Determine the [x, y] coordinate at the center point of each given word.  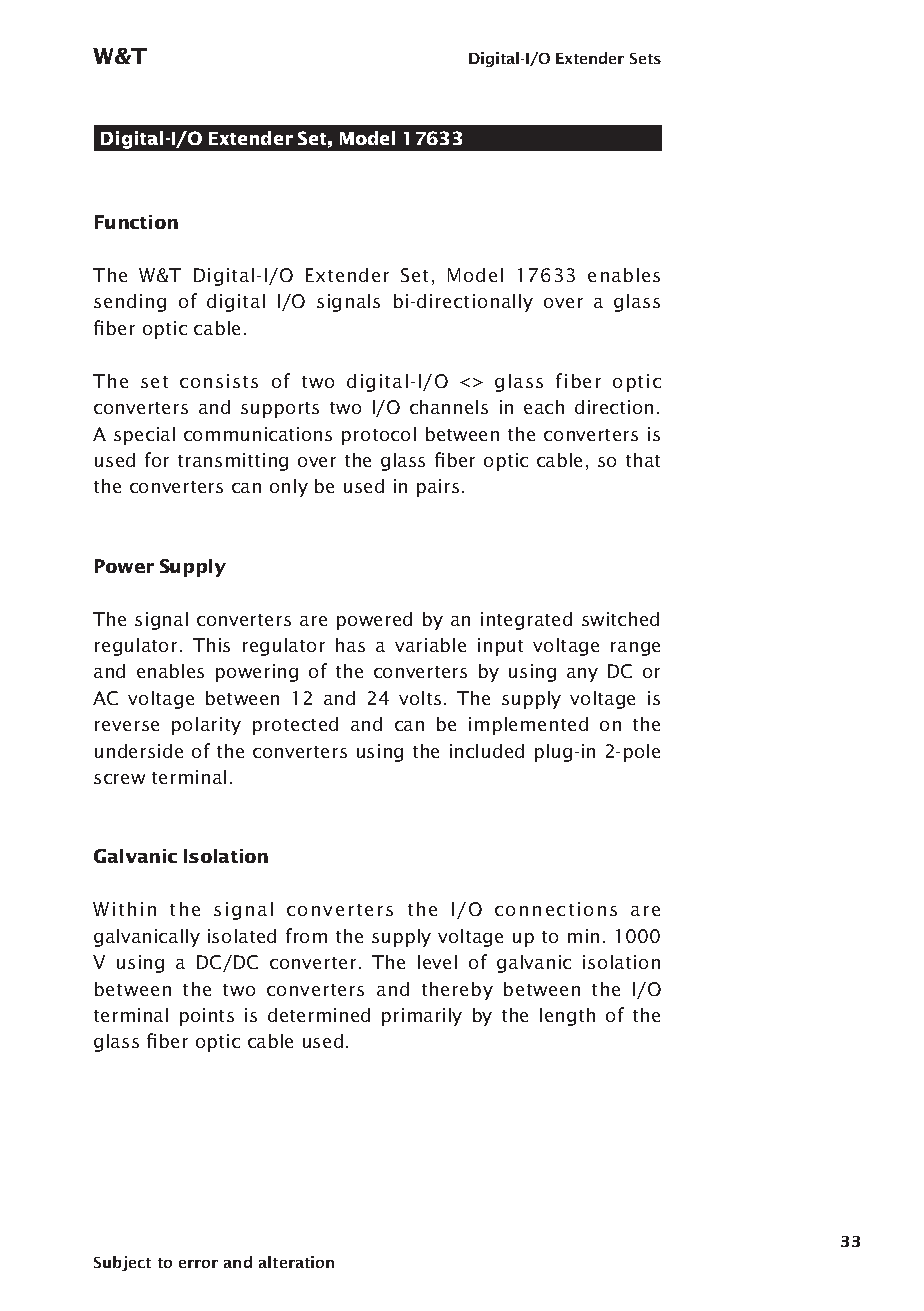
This [211, 645]
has [350, 645]
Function [136, 222]
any [582, 675]
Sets [645, 58]
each [544, 407]
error [198, 1264]
